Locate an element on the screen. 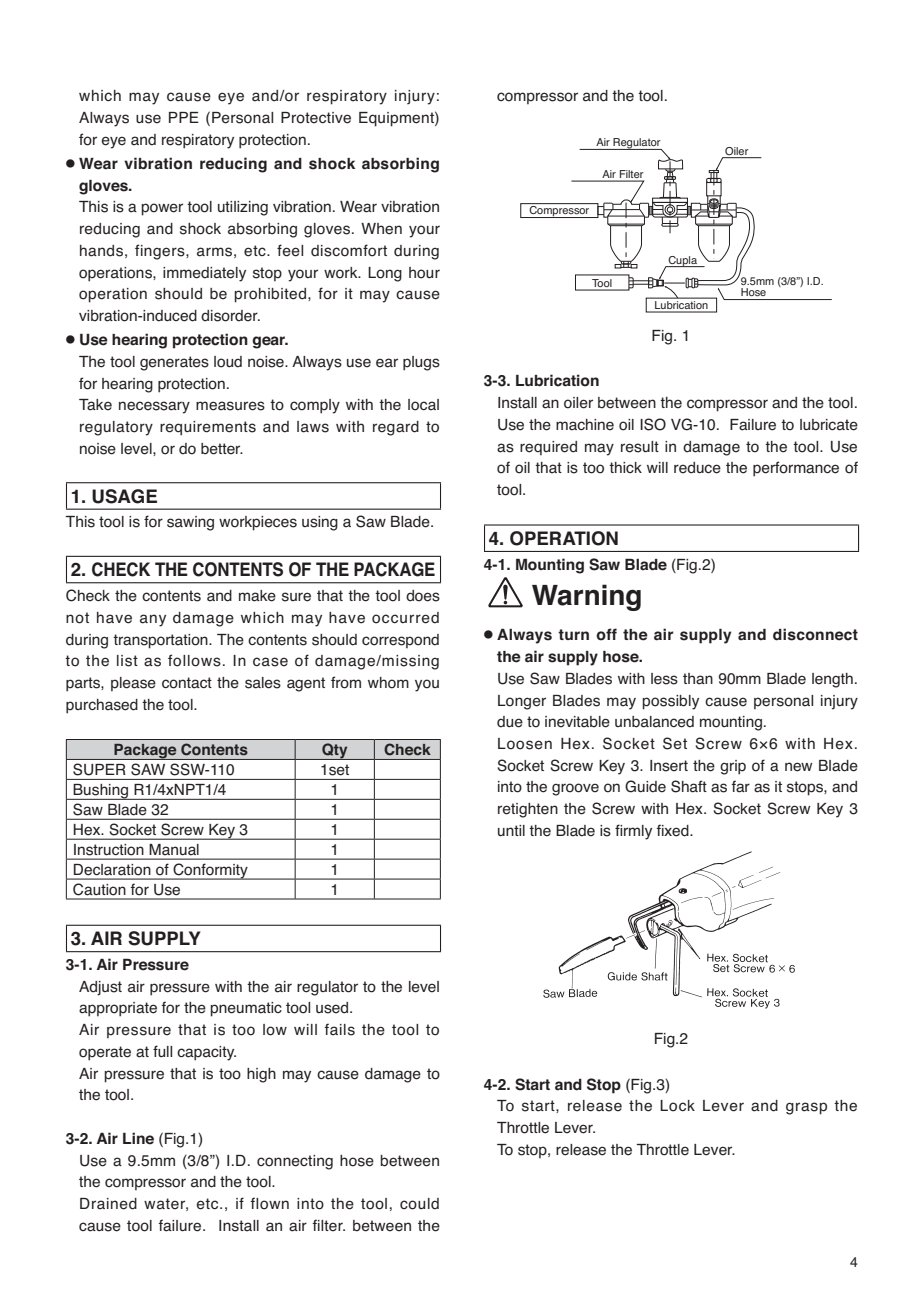 The height and width of the screenshot is (1308, 924). than is located at coordinates (698, 679).
